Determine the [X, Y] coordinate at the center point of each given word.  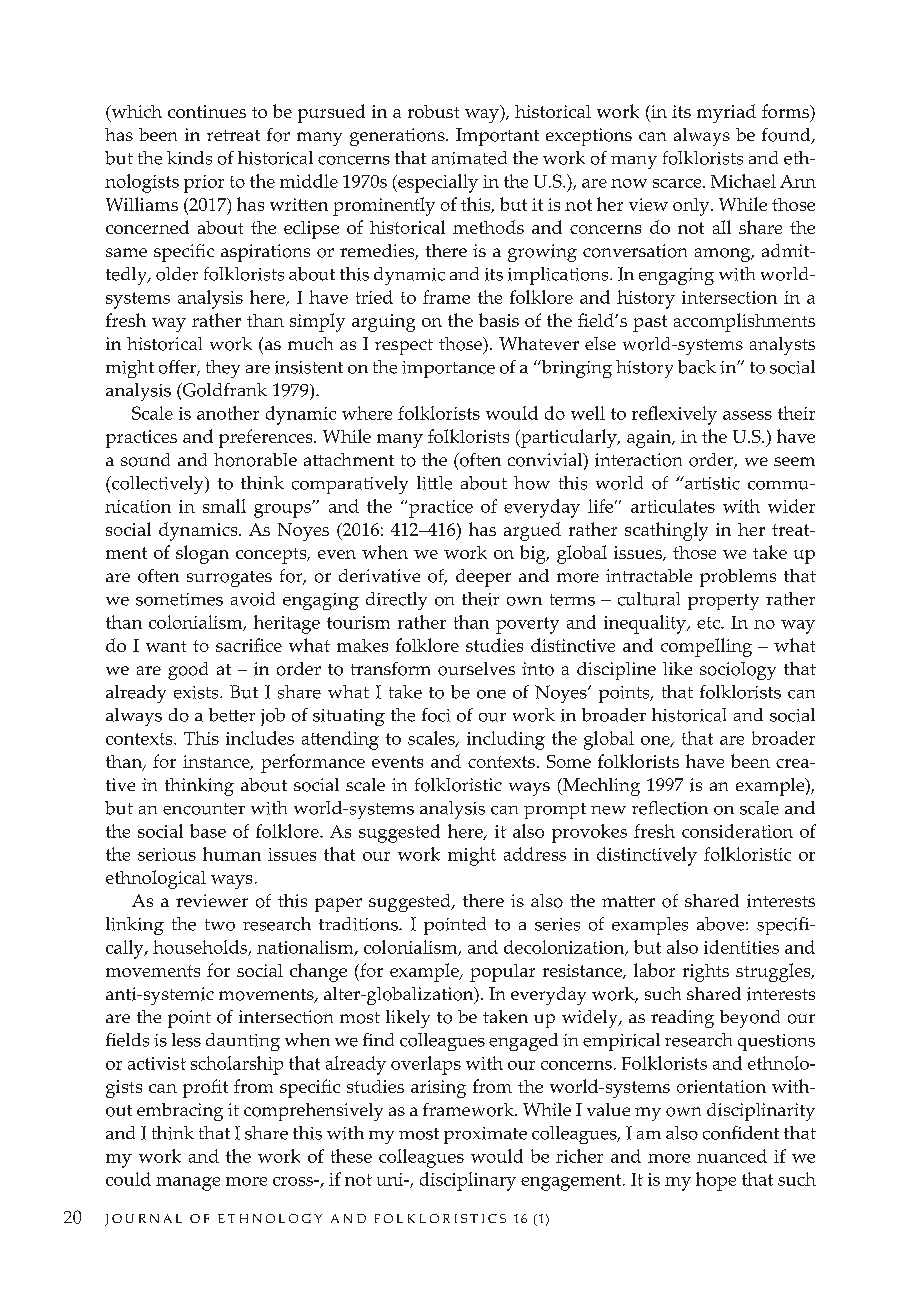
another [228, 413]
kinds [189, 158]
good [188, 671]
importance [448, 369]
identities [741, 947]
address [535, 854]
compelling [706, 647]
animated [469, 158]
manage [188, 1184]
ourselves [476, 669]
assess [747, 415]
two [220, 925]
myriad [726, 113]
